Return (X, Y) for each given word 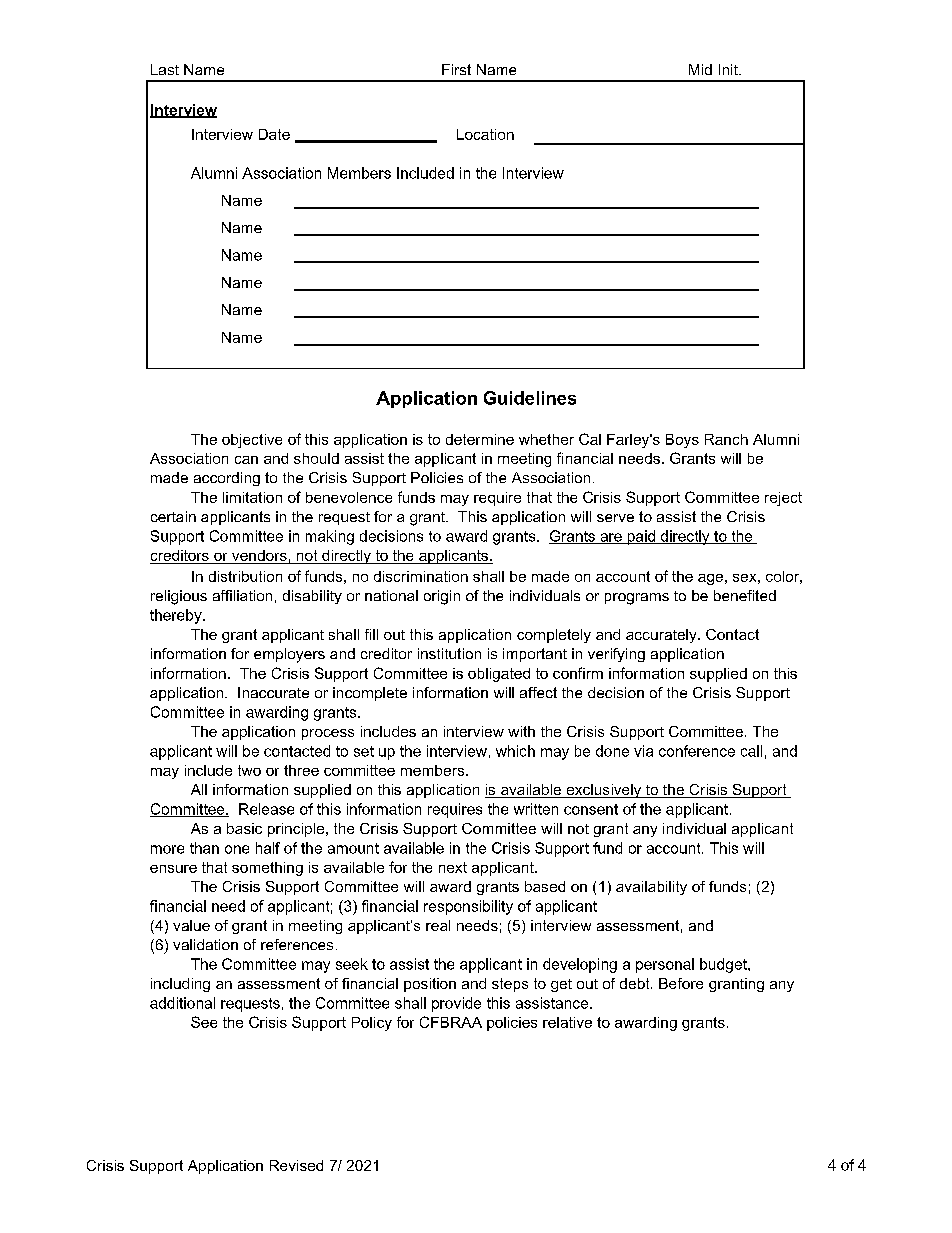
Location (485, 134)
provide (456, 1004)
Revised (296, 1165)
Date (274, 134)
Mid (700, 69)
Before (681, 983)
